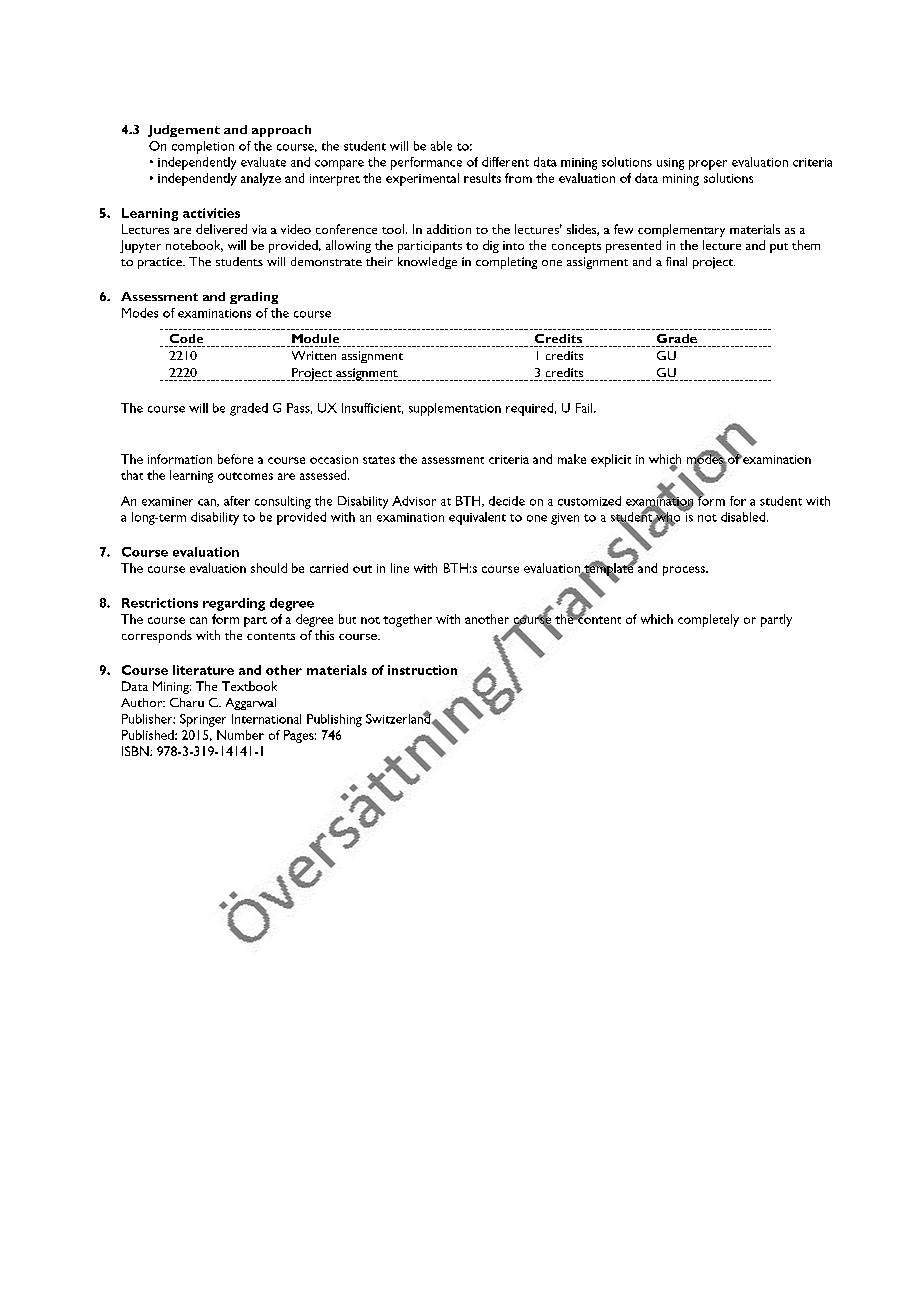 Image resolution: width=924 pixels, height=1308 pixels. What do you see at coordinates (477, 518) in the page?
I see `equivalent` at bounding box center [477, 518].
